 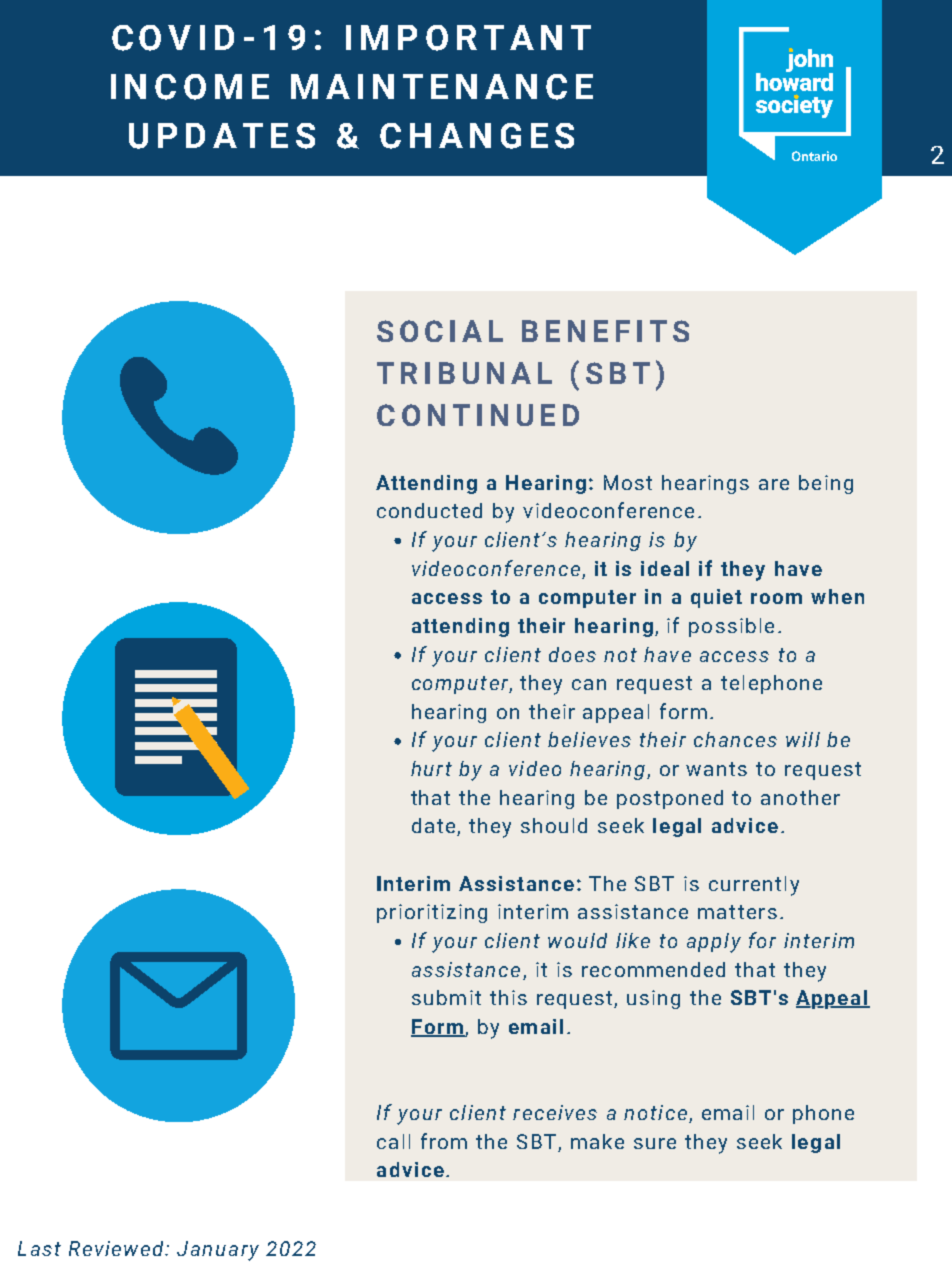 I want to click on conducted, so click(x=429, y=510).
